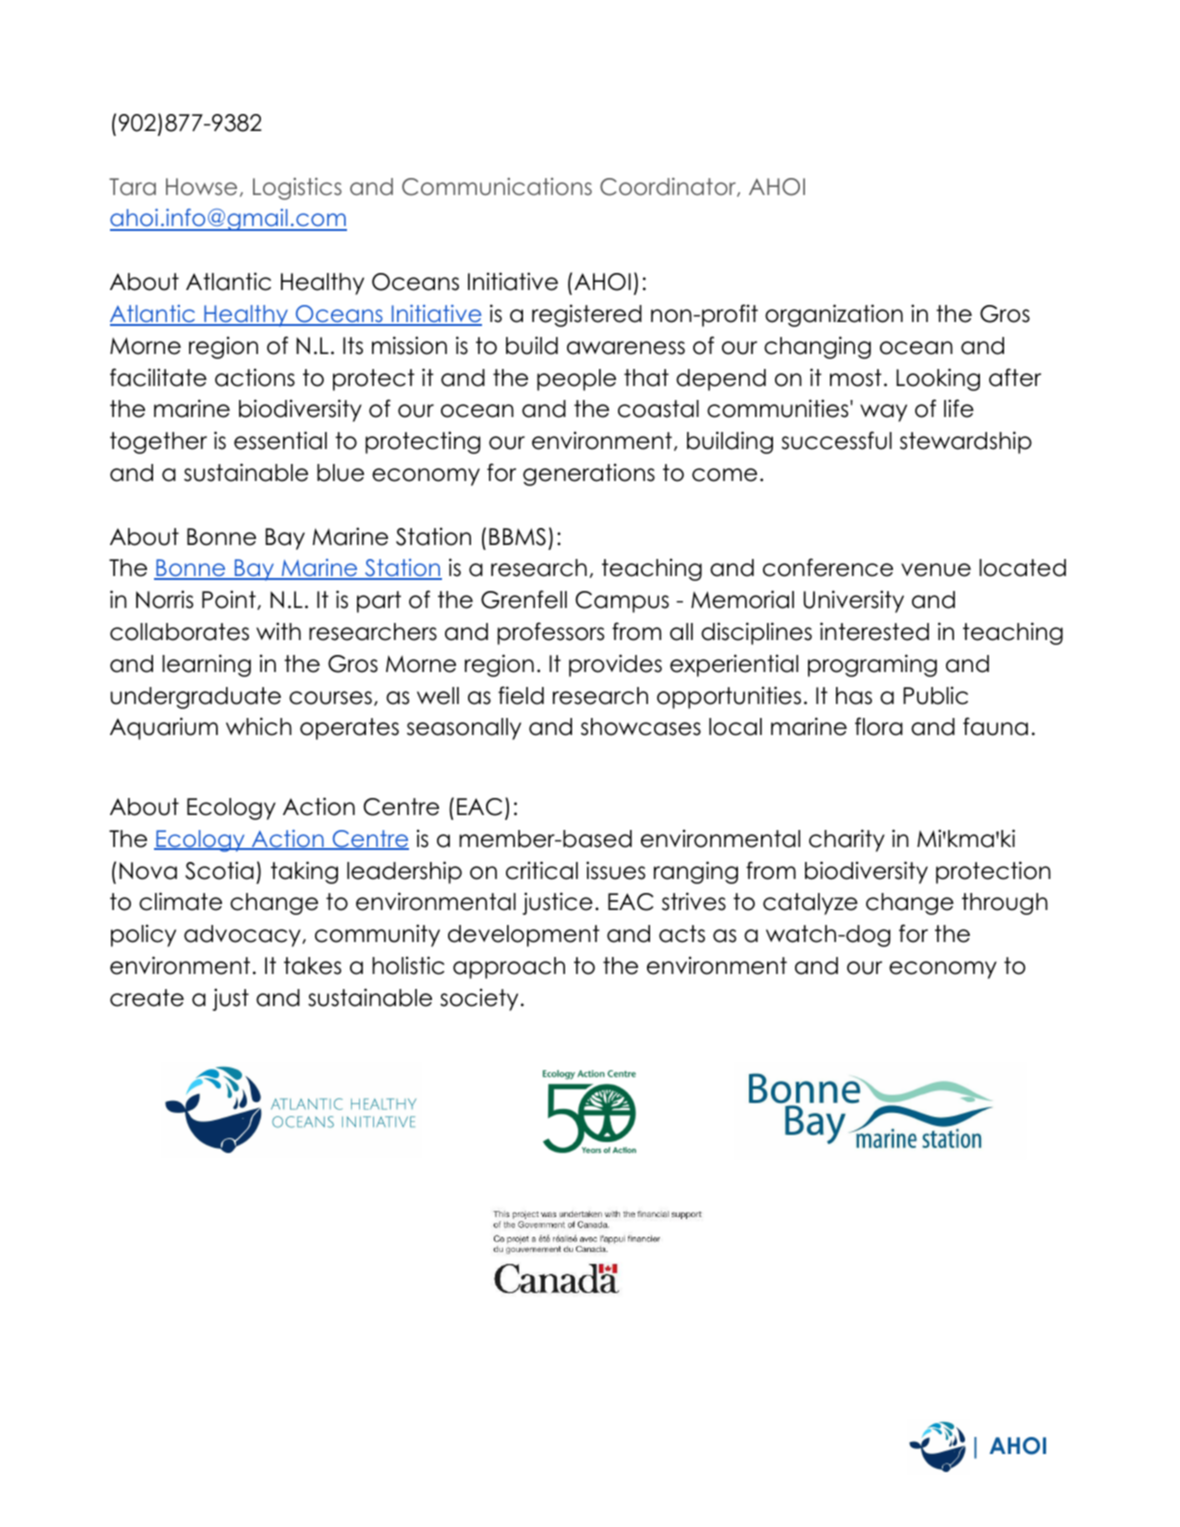  What do you see at coordinates (641, 727) in the document?
I see `showcases` at bounding box center [641, 727].
